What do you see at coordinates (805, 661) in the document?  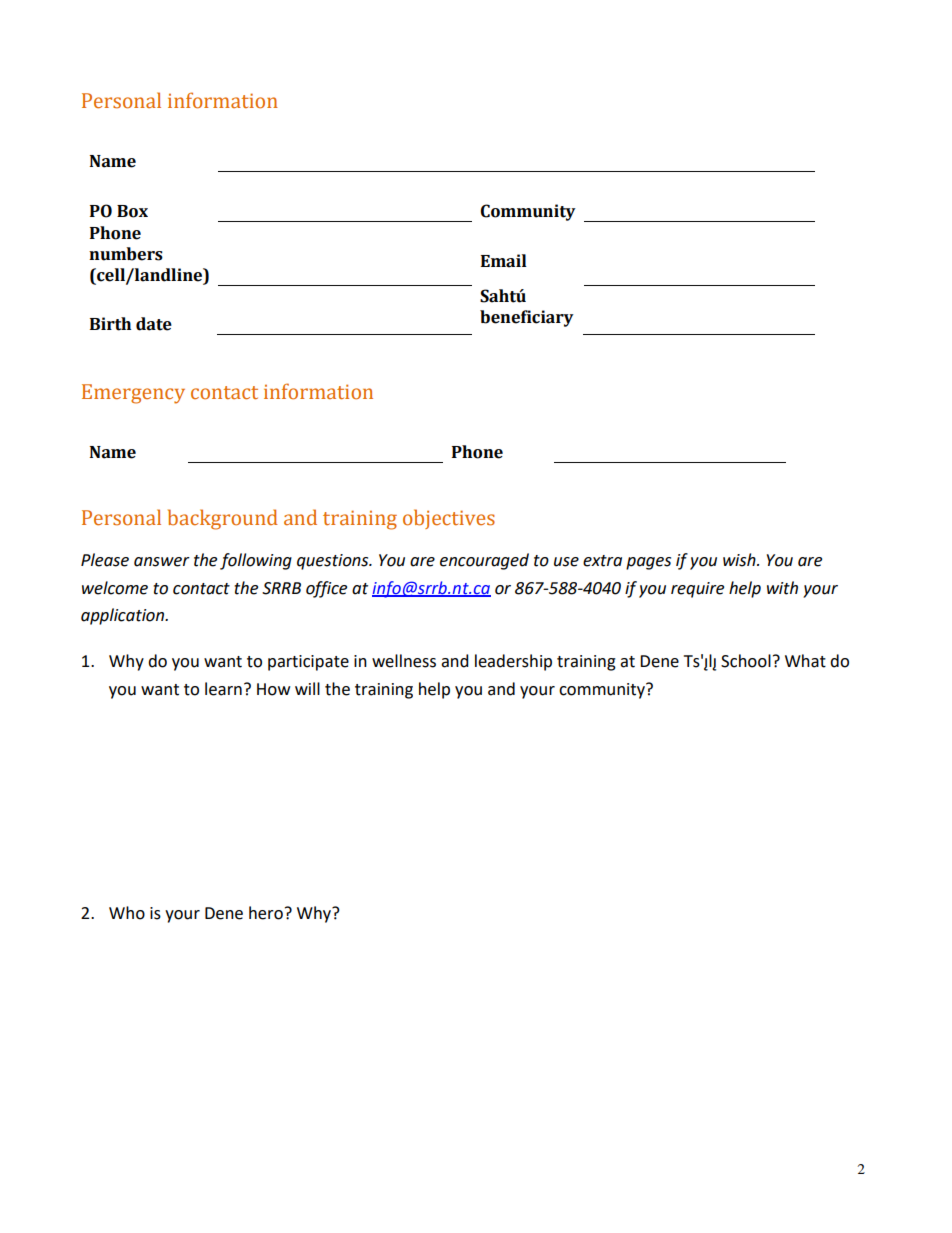 I see `What` at bounding box center [805, 661].
